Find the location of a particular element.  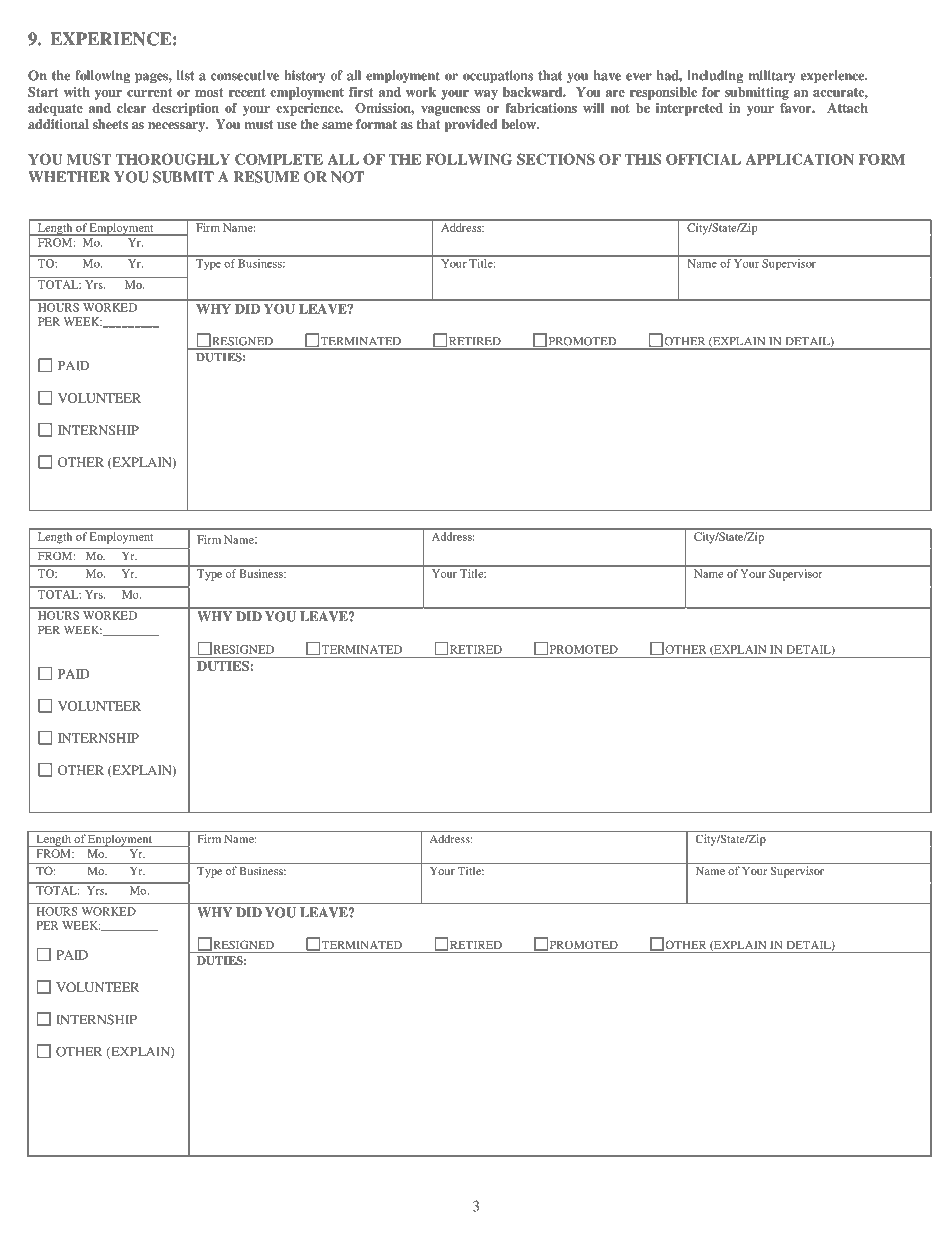

below is located at coordinates (520, 124).
